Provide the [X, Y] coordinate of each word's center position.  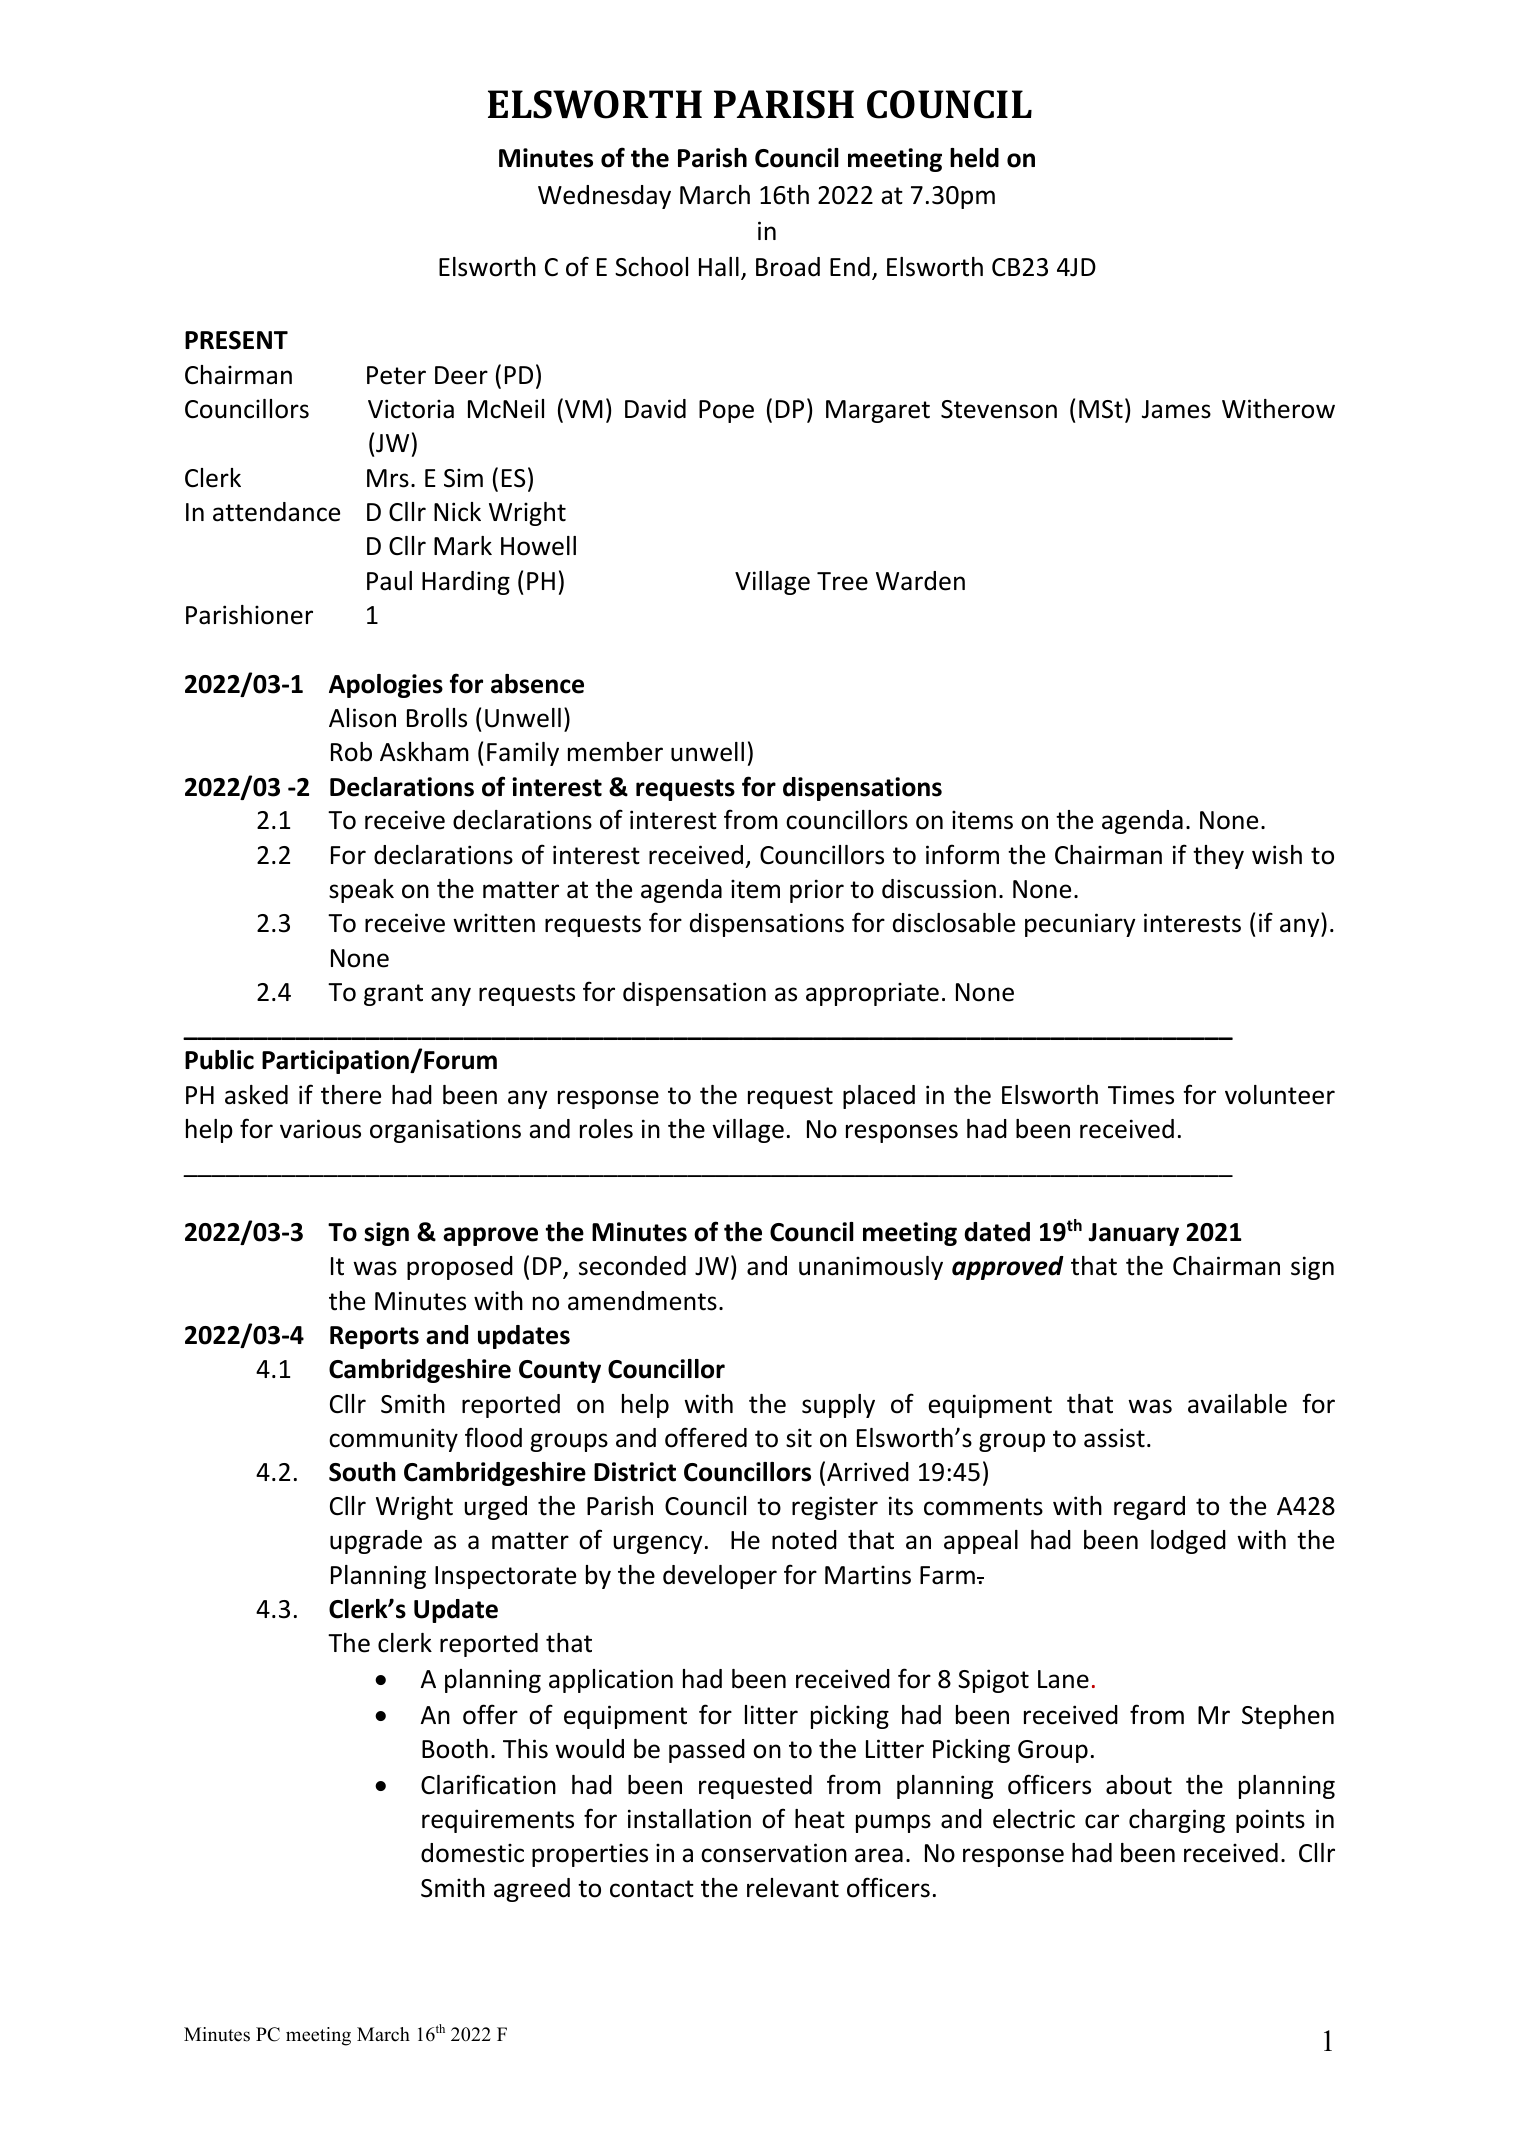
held [974, 158]
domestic [472, 1853]
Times [1141, 1095]
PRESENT [236, 340]
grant [393, 995]
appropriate [872, 994]
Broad [788, 267]
